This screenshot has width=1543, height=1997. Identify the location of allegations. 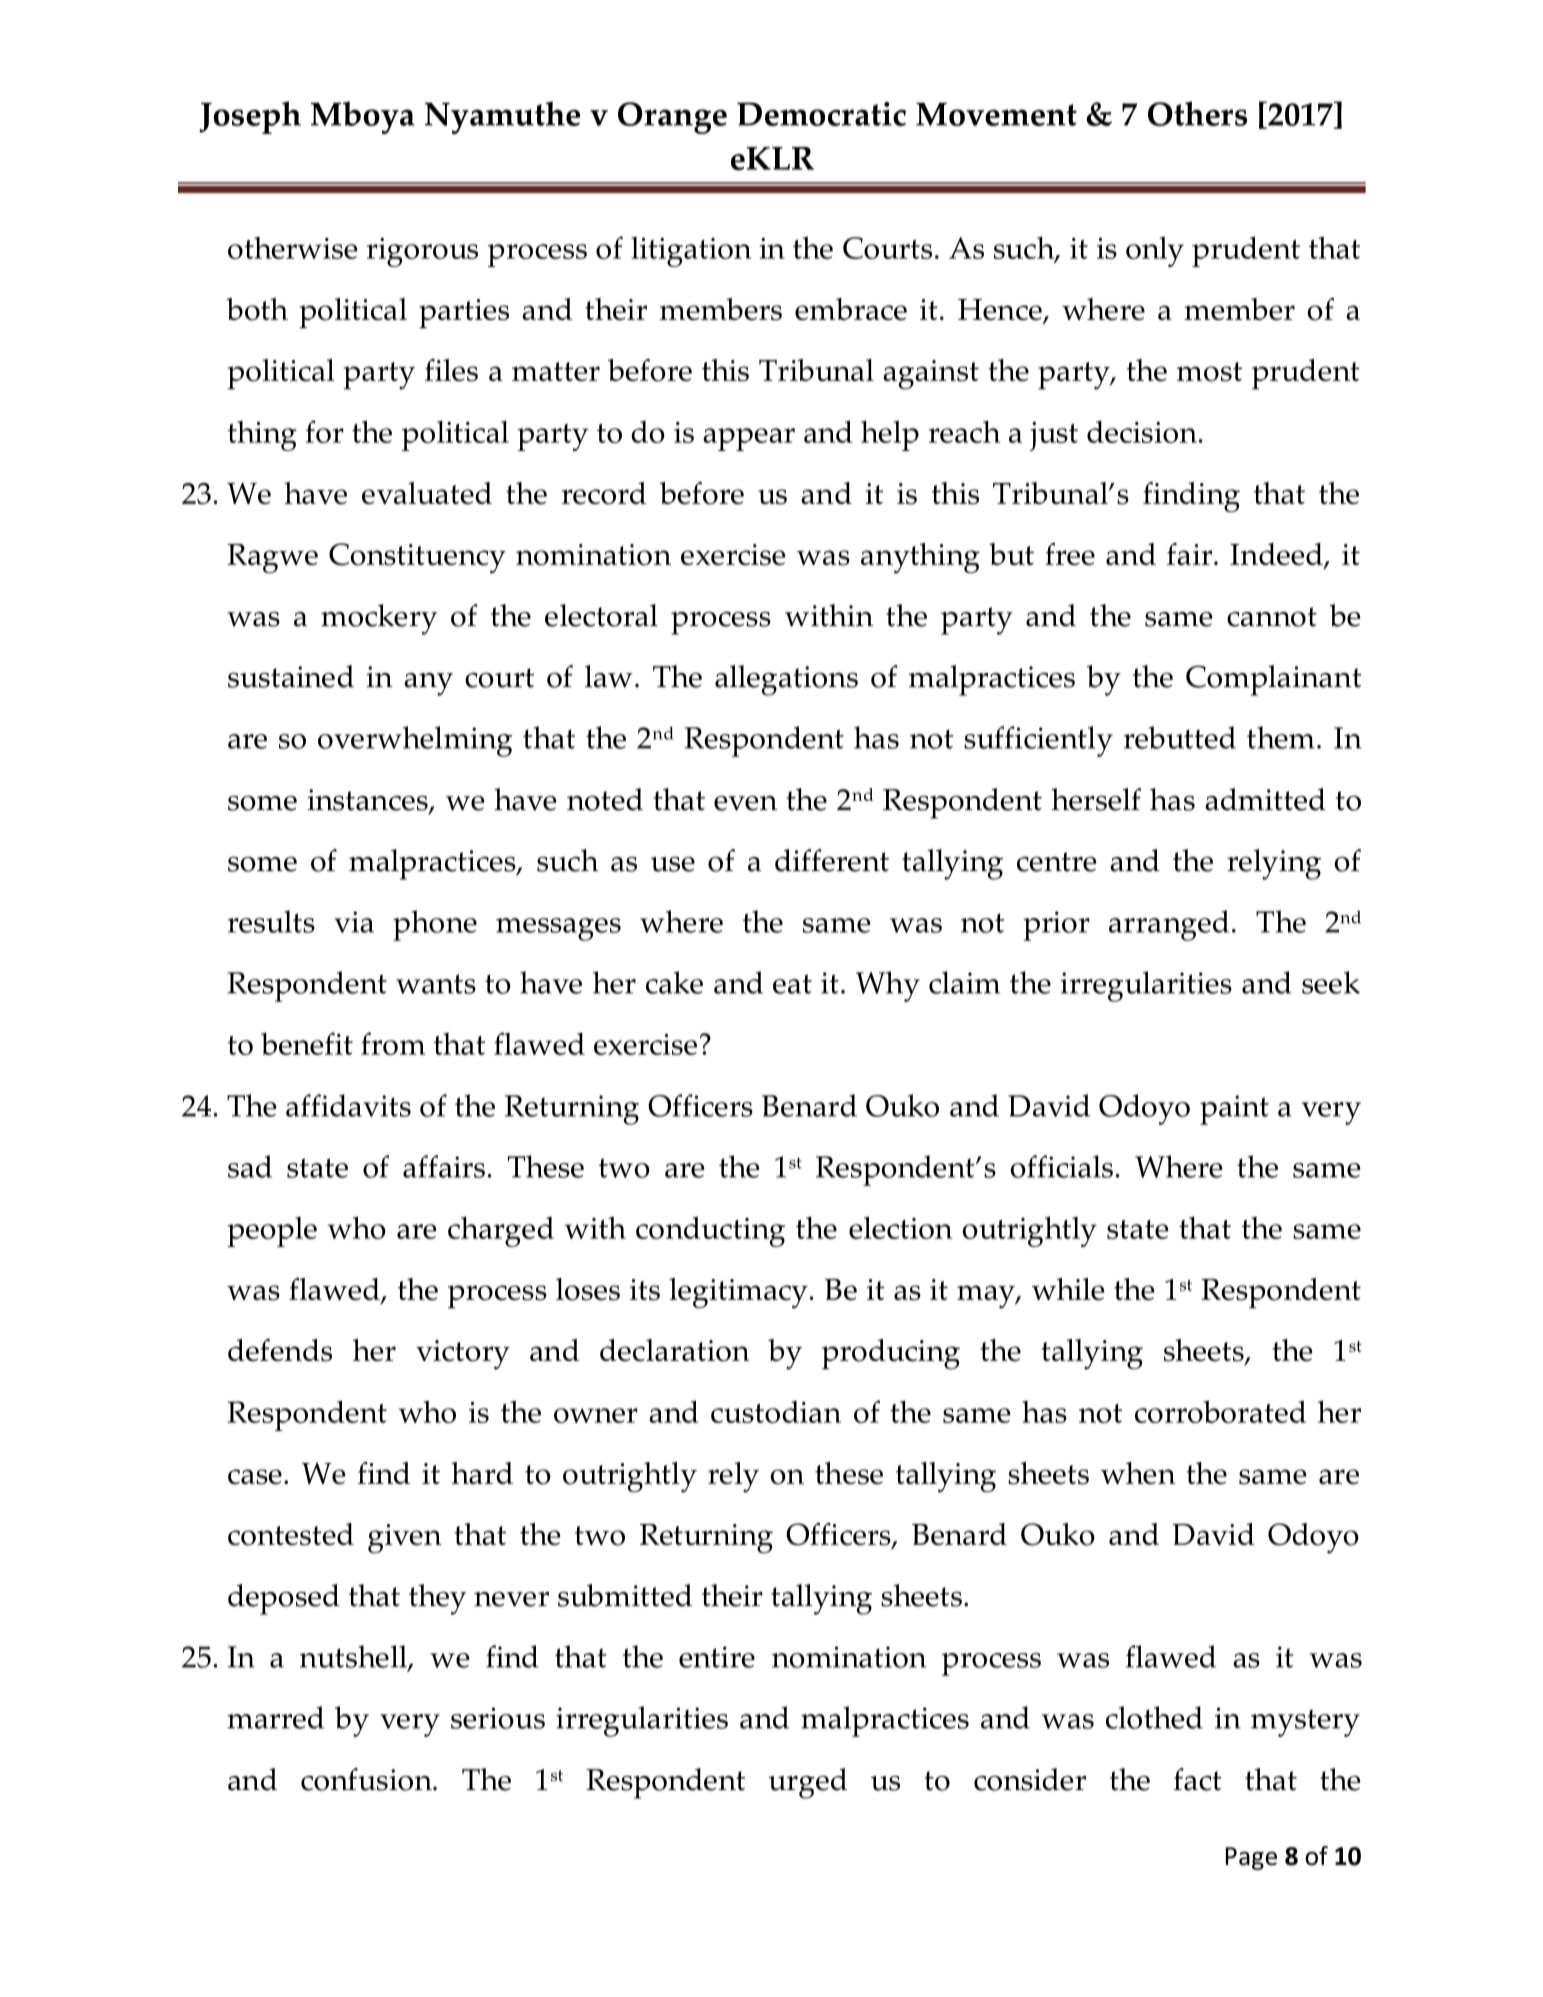
(786, 680).
